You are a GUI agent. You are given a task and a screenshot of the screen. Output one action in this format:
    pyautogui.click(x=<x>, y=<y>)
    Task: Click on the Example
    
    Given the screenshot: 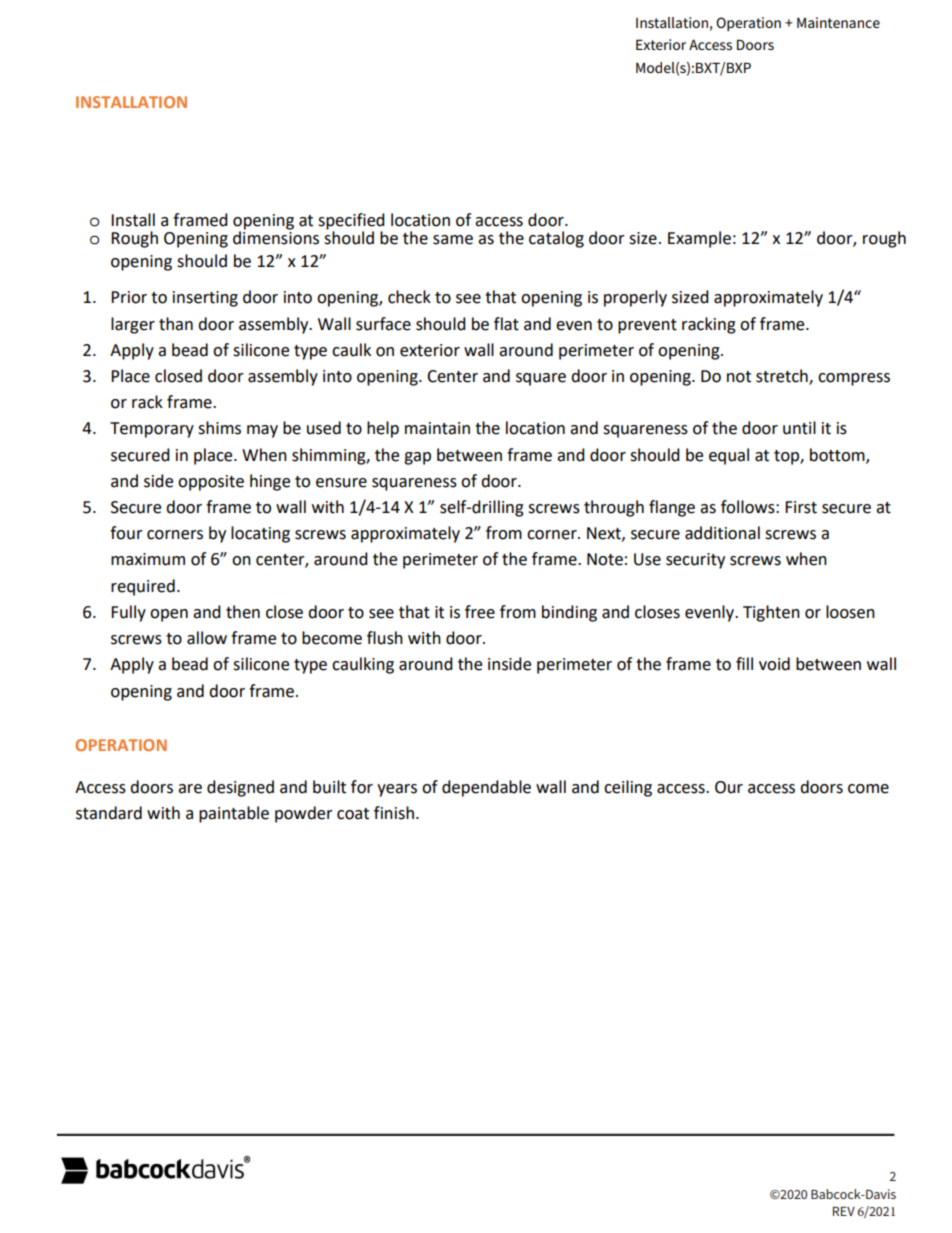 What is the action you would take?
    pyautogui.click(x=699, y=239)
